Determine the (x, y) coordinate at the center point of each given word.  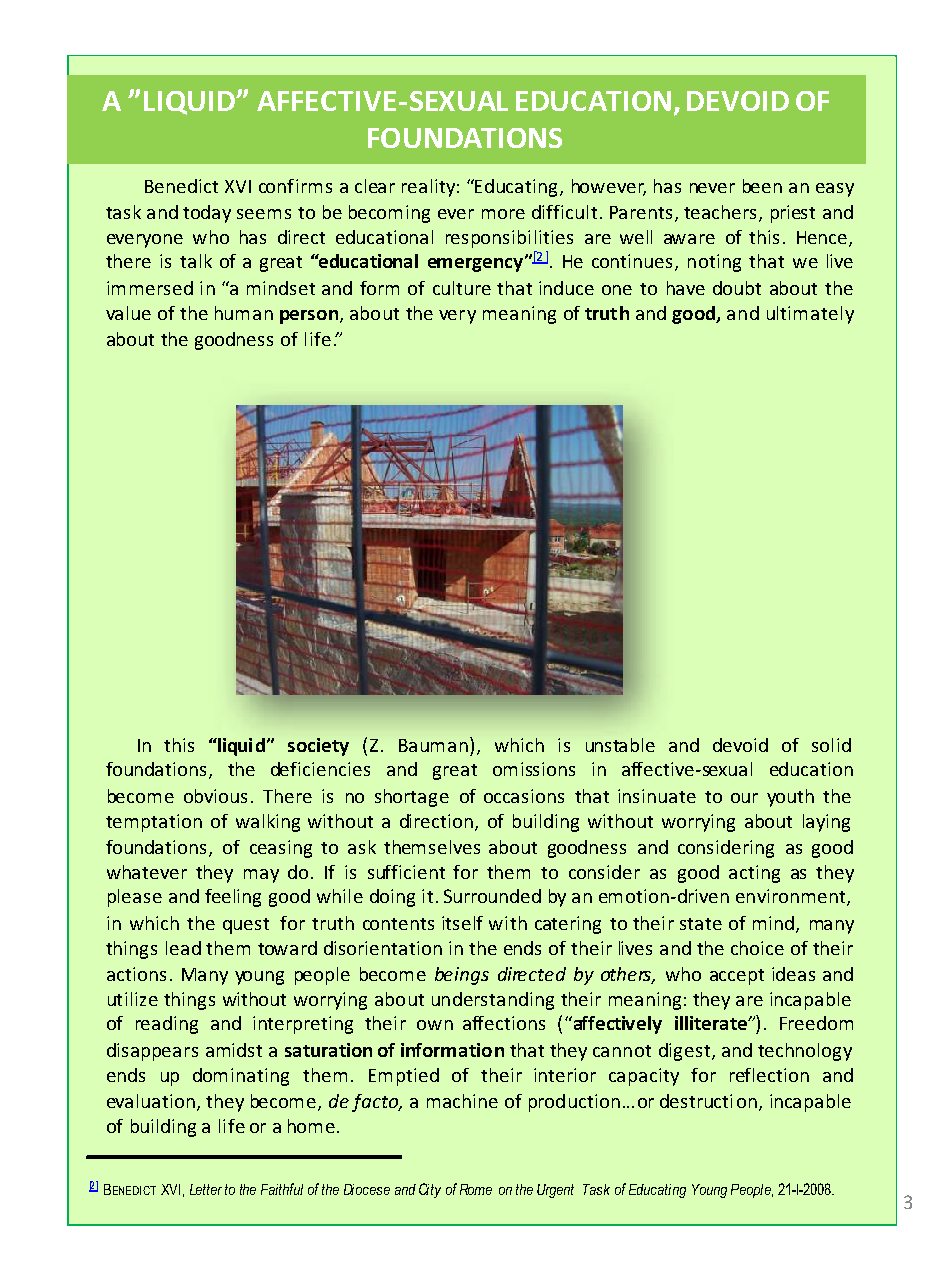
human (244, 313)
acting (754, 874)
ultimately (810, 315)
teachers (720, 212)
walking (268, 823)
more (503, 214)
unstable (620, 745)
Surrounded (492, 896)
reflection (769, 1075)
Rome (476, 1189)
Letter (206, 1189)
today (207, 214)
